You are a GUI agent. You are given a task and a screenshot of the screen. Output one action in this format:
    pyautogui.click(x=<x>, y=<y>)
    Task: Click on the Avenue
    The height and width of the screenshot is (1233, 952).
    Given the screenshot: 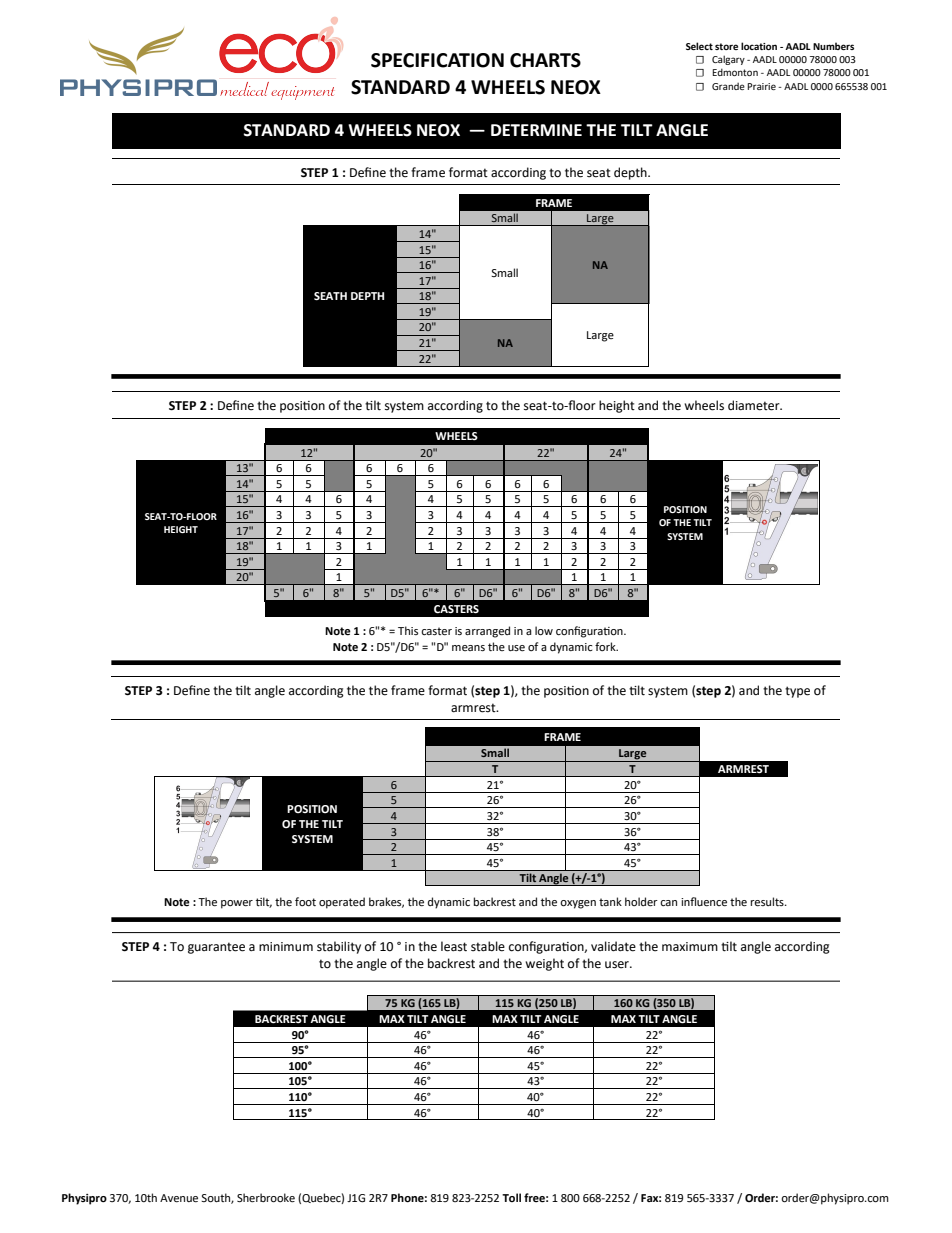 What is the action you would take?
    pyautogui.click(x=179, y=1198)
